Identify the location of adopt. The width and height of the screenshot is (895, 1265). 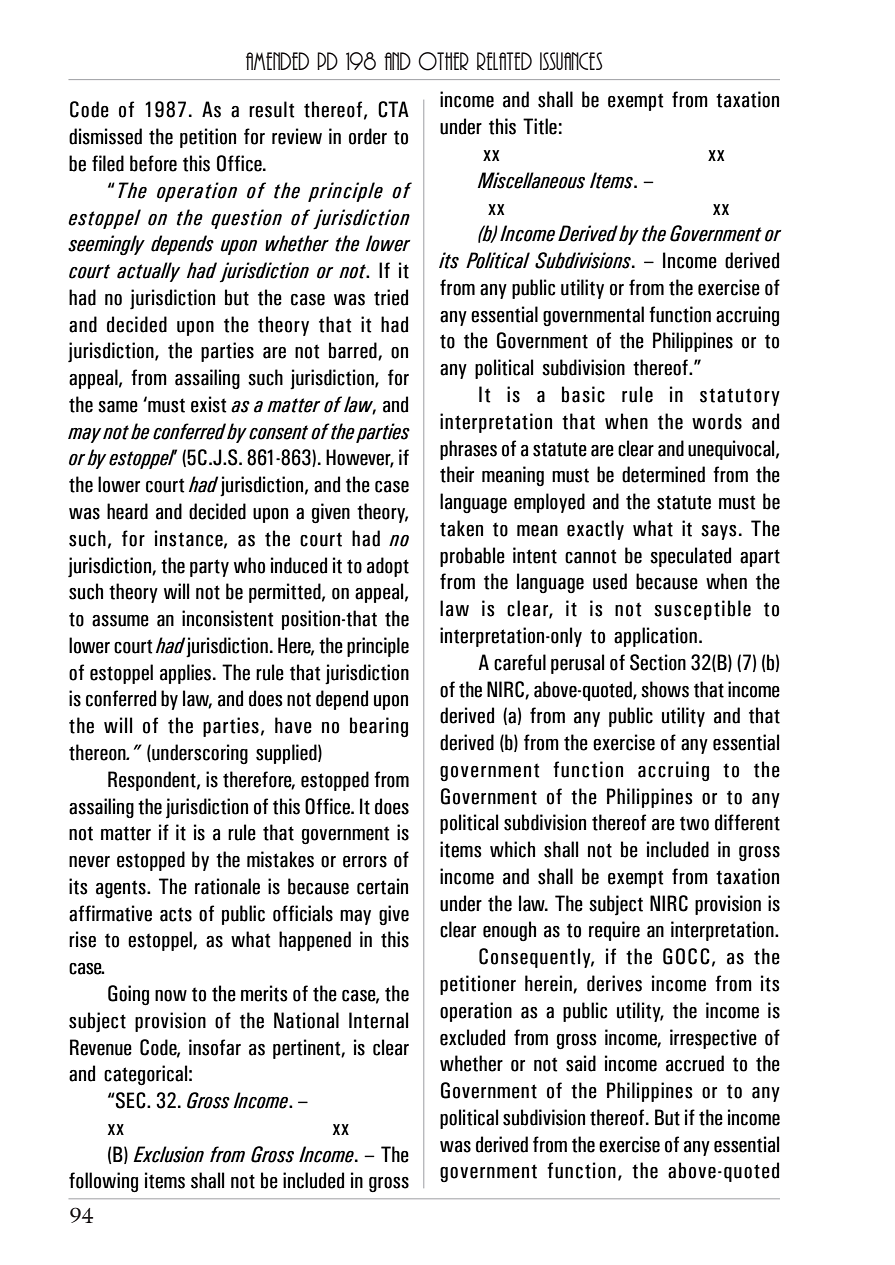
(388, 567).
